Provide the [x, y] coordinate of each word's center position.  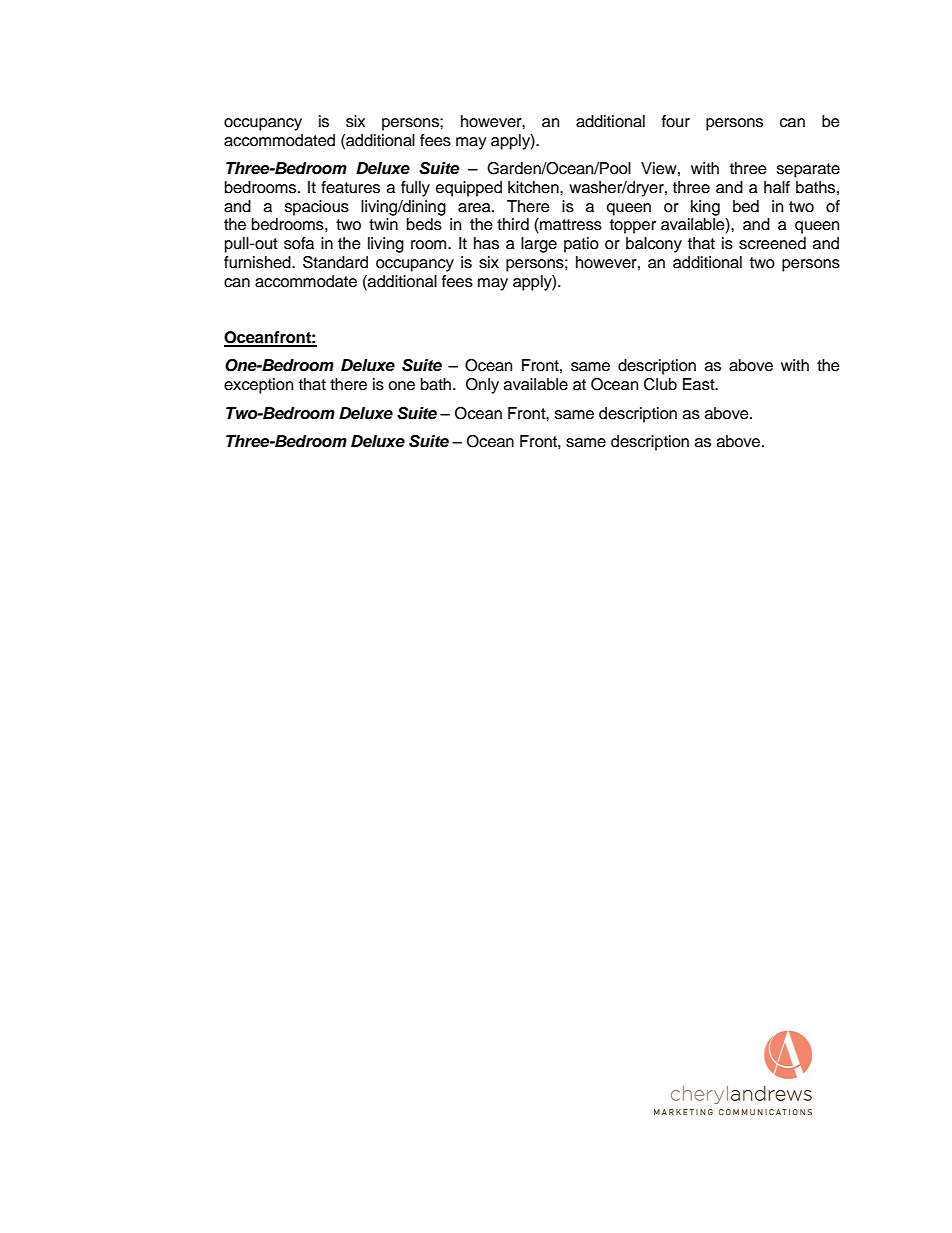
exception [258, 386]
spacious [317, 208]
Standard [335, 262]
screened [772, 243]
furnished [258, 262]
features [350, 187]
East [700, 384]
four [676, 121]
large [539, 245]
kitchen [534, 187]
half [777, 187]
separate [808, 170]
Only [482, 386]
